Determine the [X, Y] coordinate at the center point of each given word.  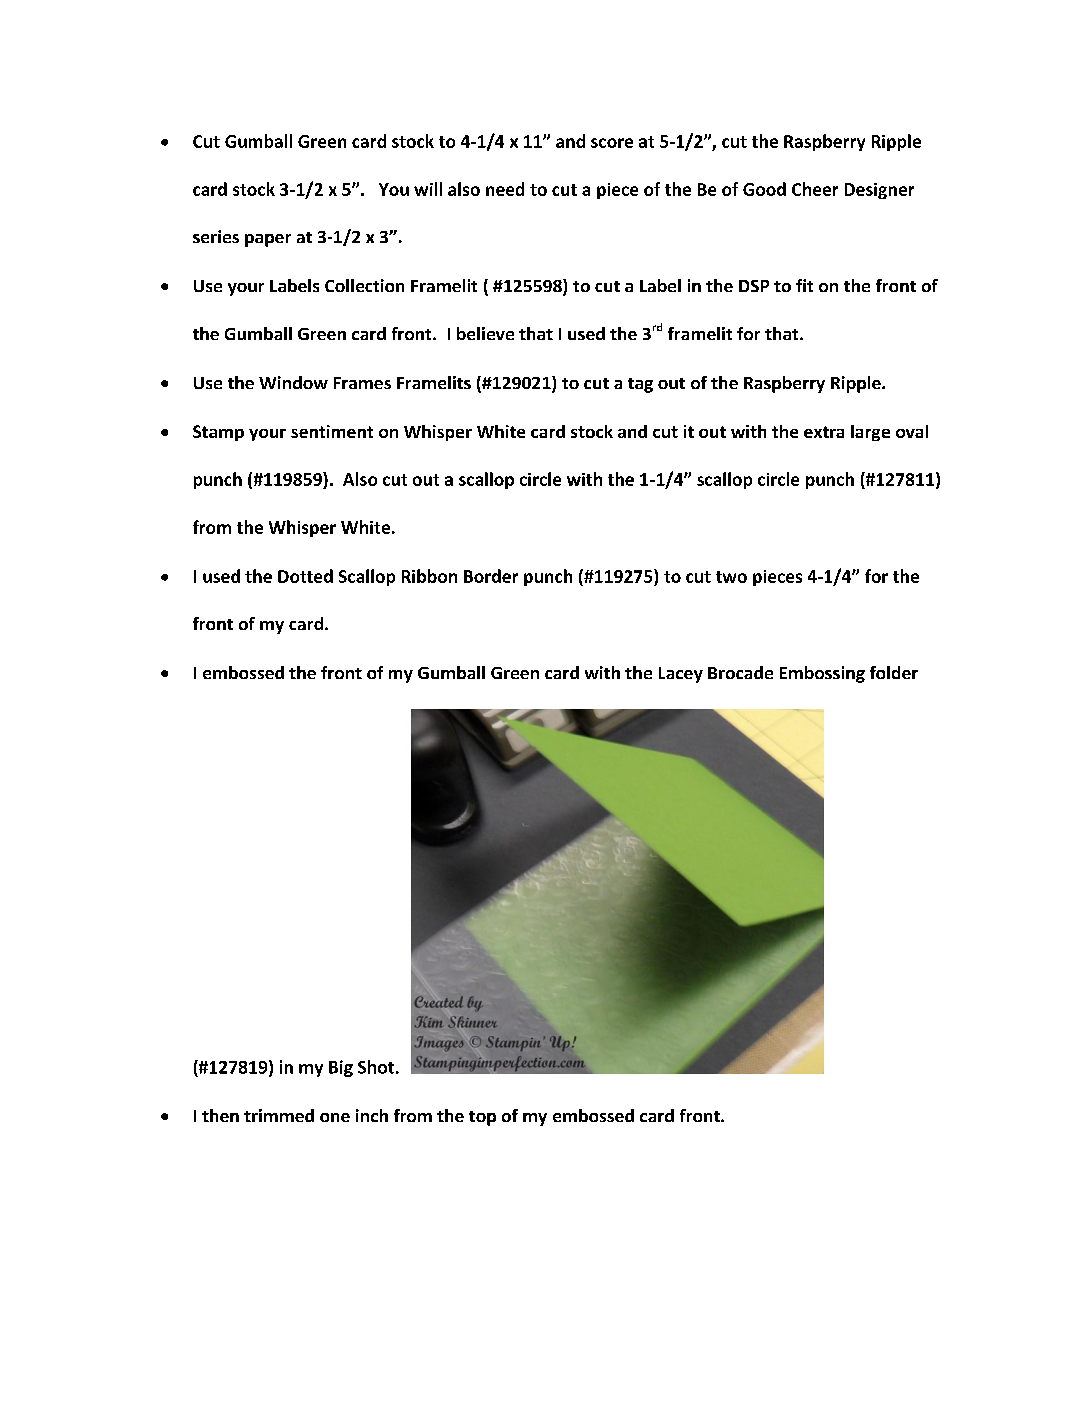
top [482, 1118]
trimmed [279, 1115]
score [612, 143]
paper [268, 240]
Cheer [815, 189]
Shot [376, 1067]
